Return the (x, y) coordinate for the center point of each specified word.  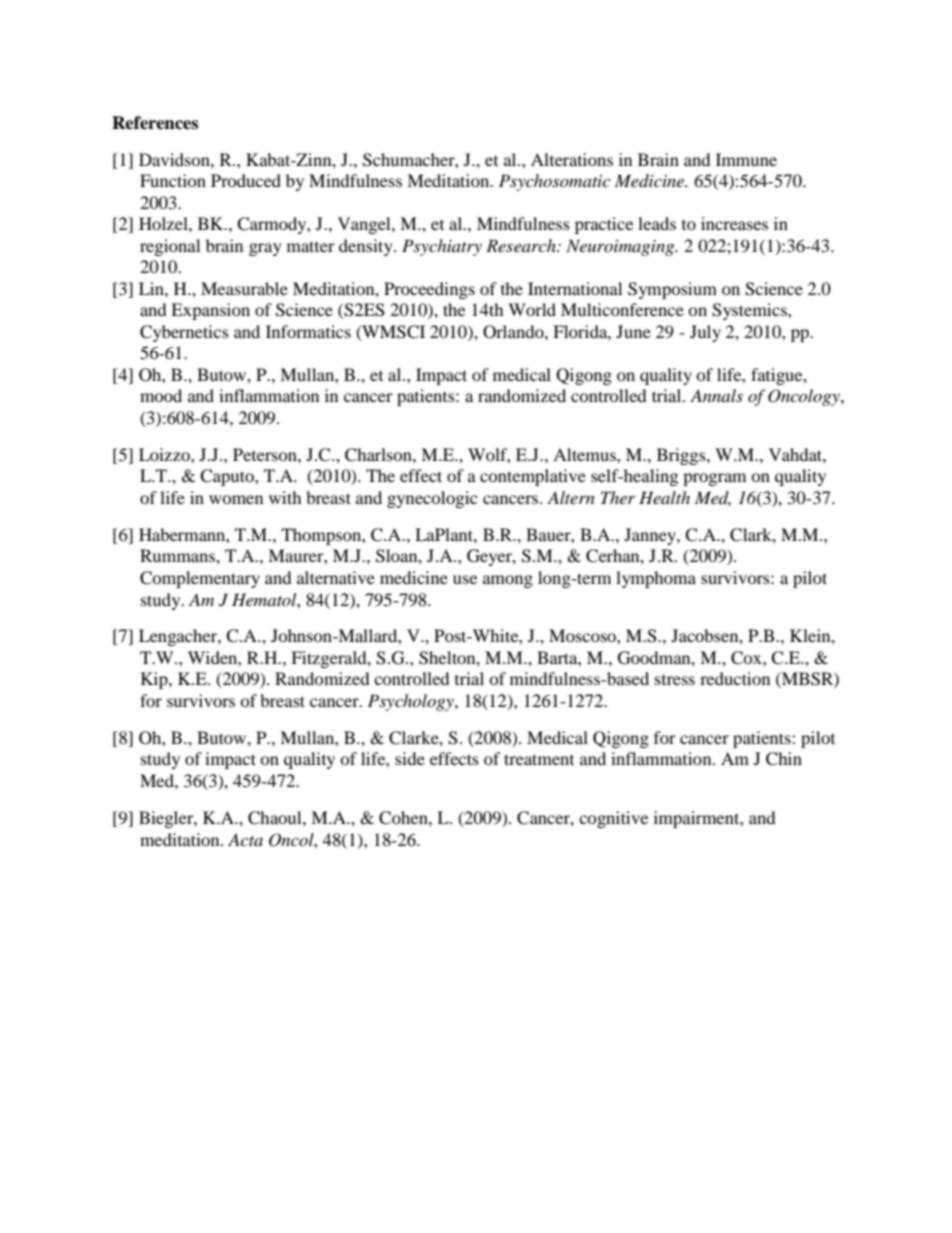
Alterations (572, 159)
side (410, 758)
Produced (246, 180)
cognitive (613, 819)
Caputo (228, 477)
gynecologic (432, 499)
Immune (746, 159)
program (714, 479)
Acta (245, 839)
